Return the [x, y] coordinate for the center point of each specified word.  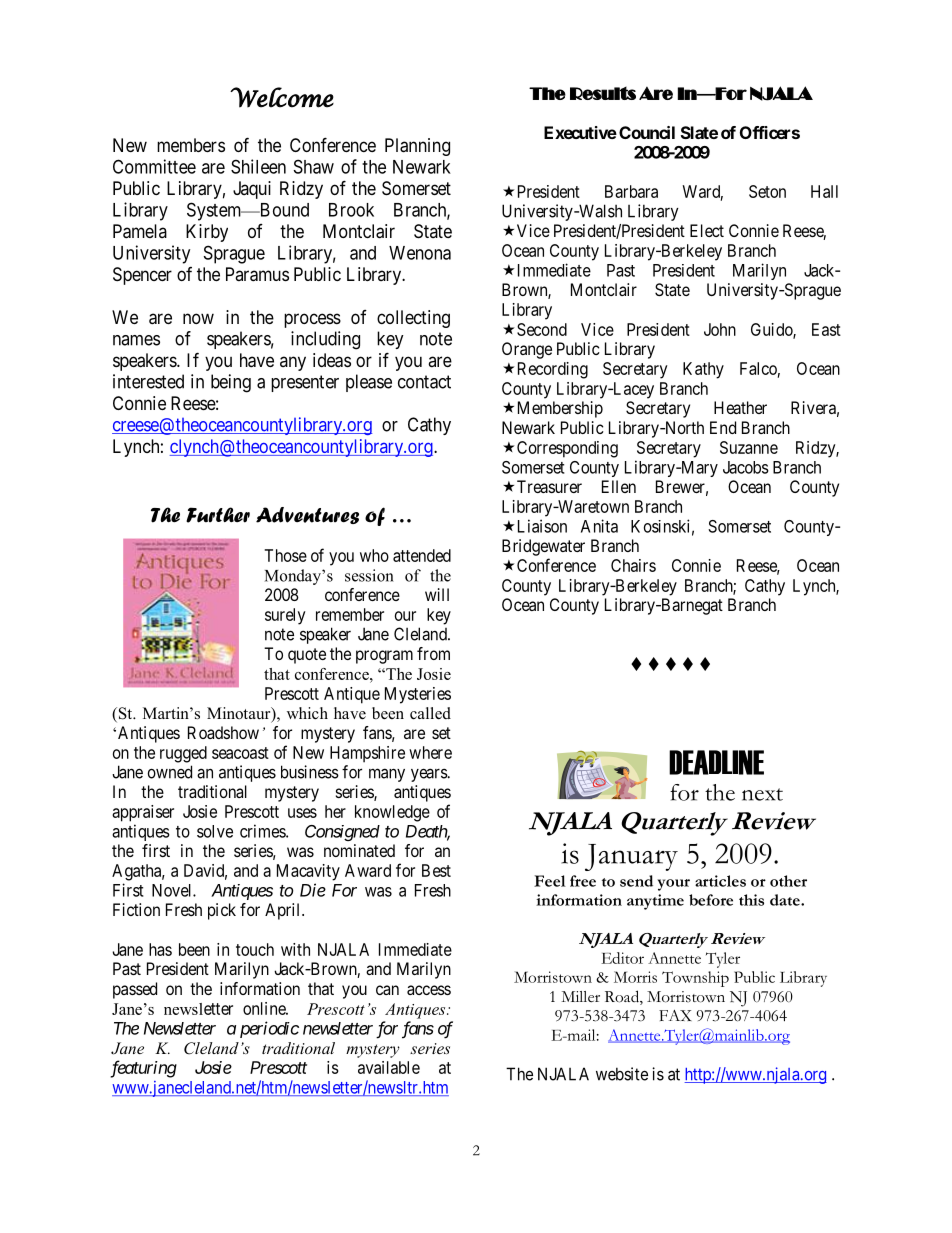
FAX [675, 1015]
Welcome [282, 97]
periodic [269, 1029]
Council [647, 132]
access [429, 990]
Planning [417, 147]
